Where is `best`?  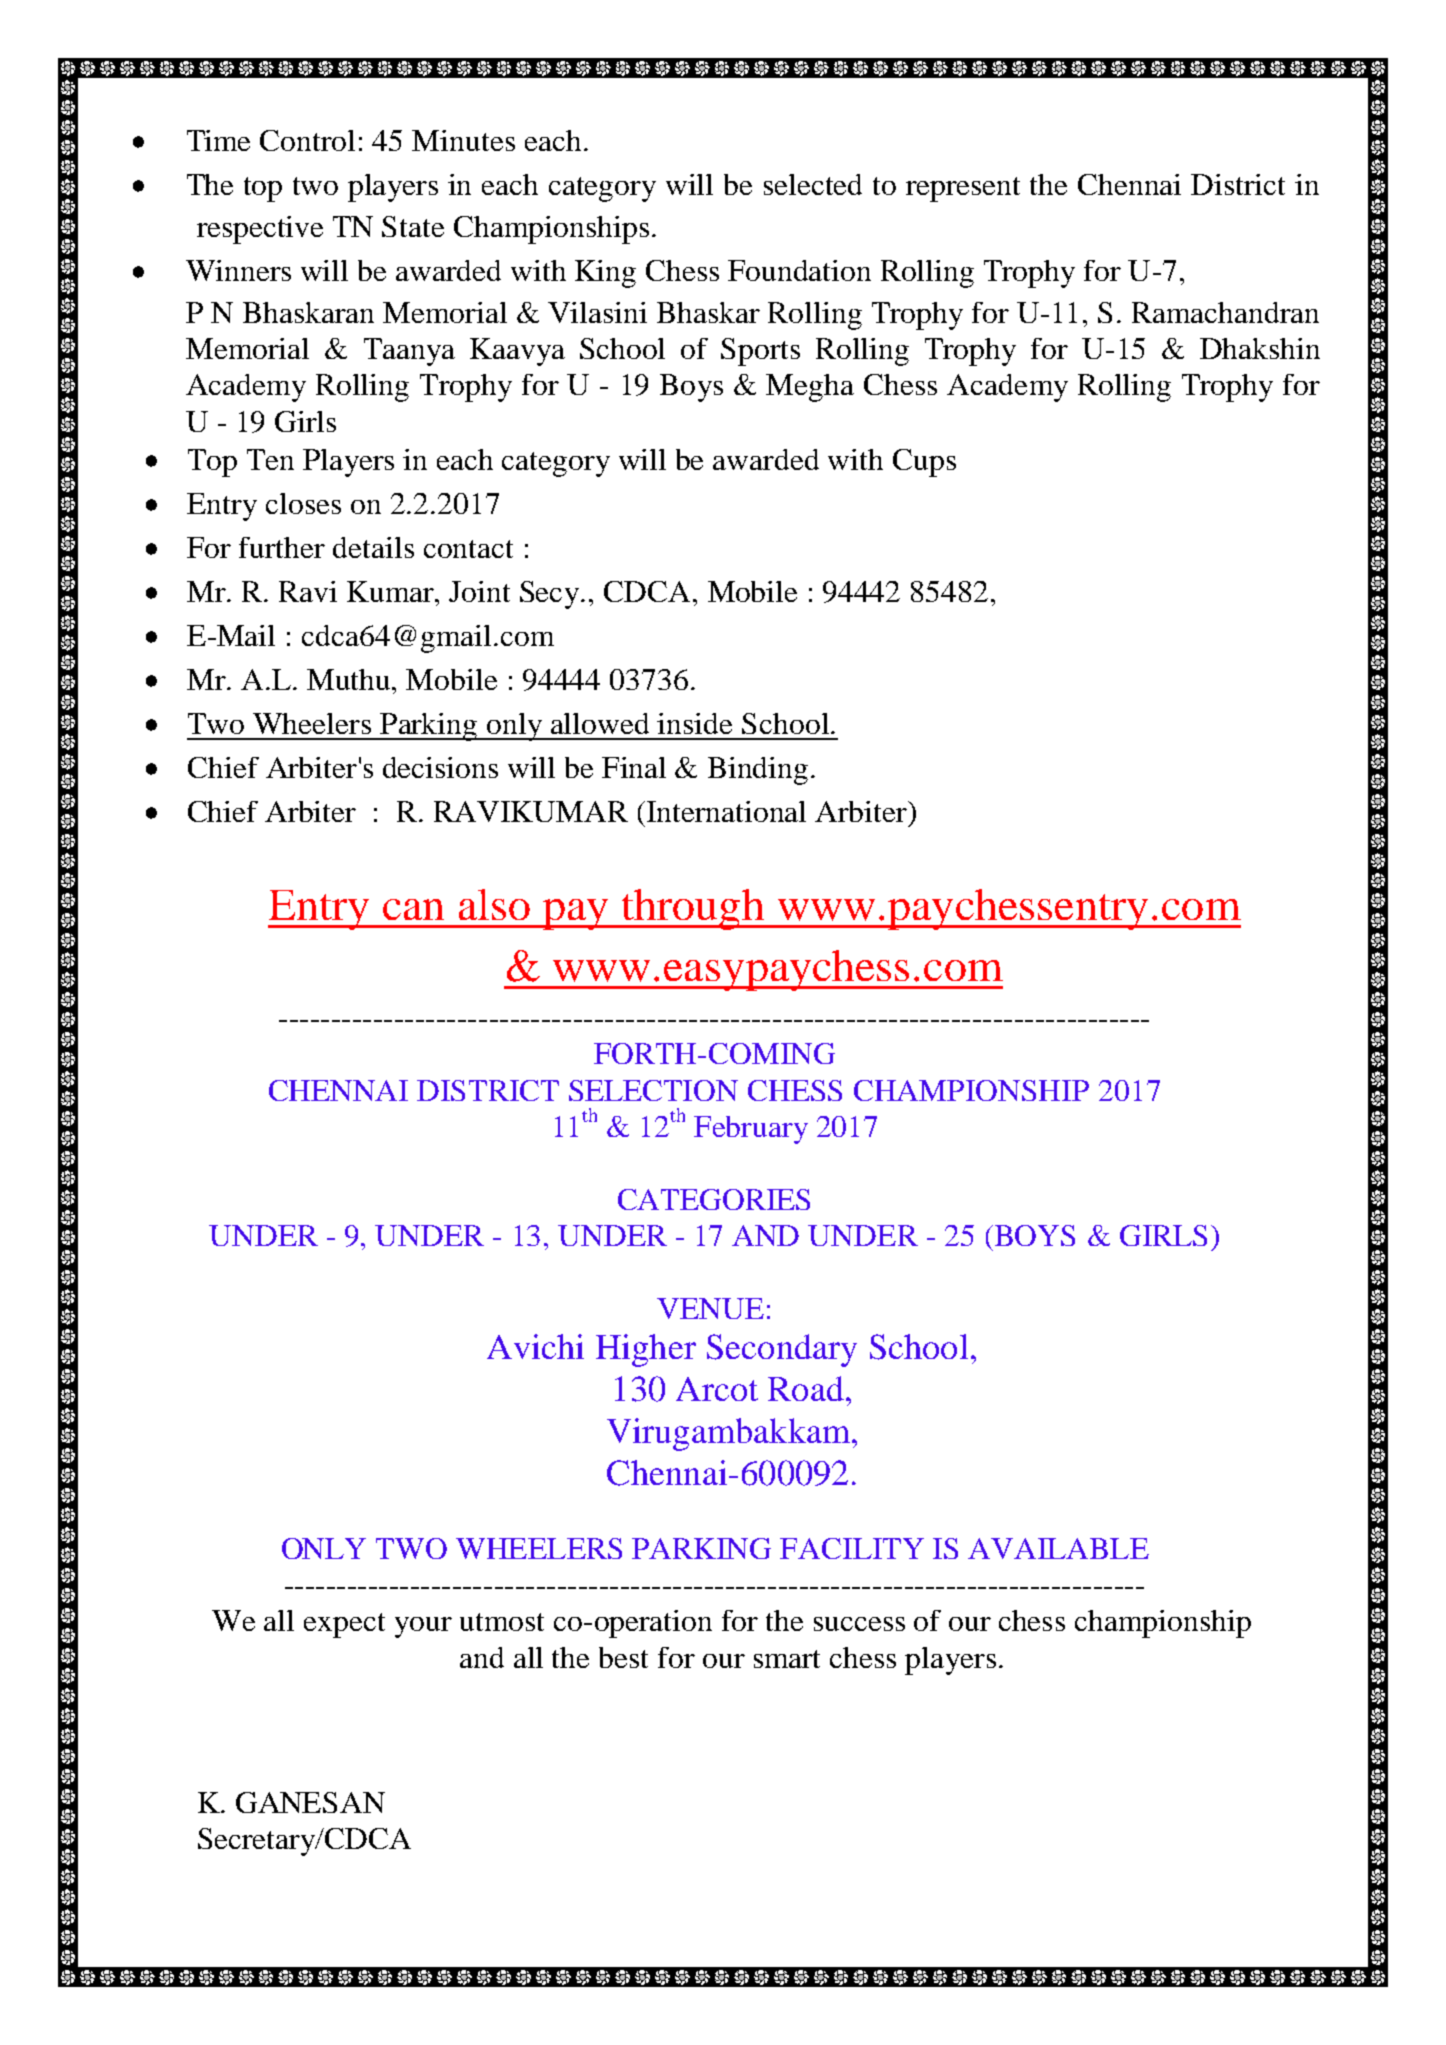
best is located at coordinates (623, 1657).
